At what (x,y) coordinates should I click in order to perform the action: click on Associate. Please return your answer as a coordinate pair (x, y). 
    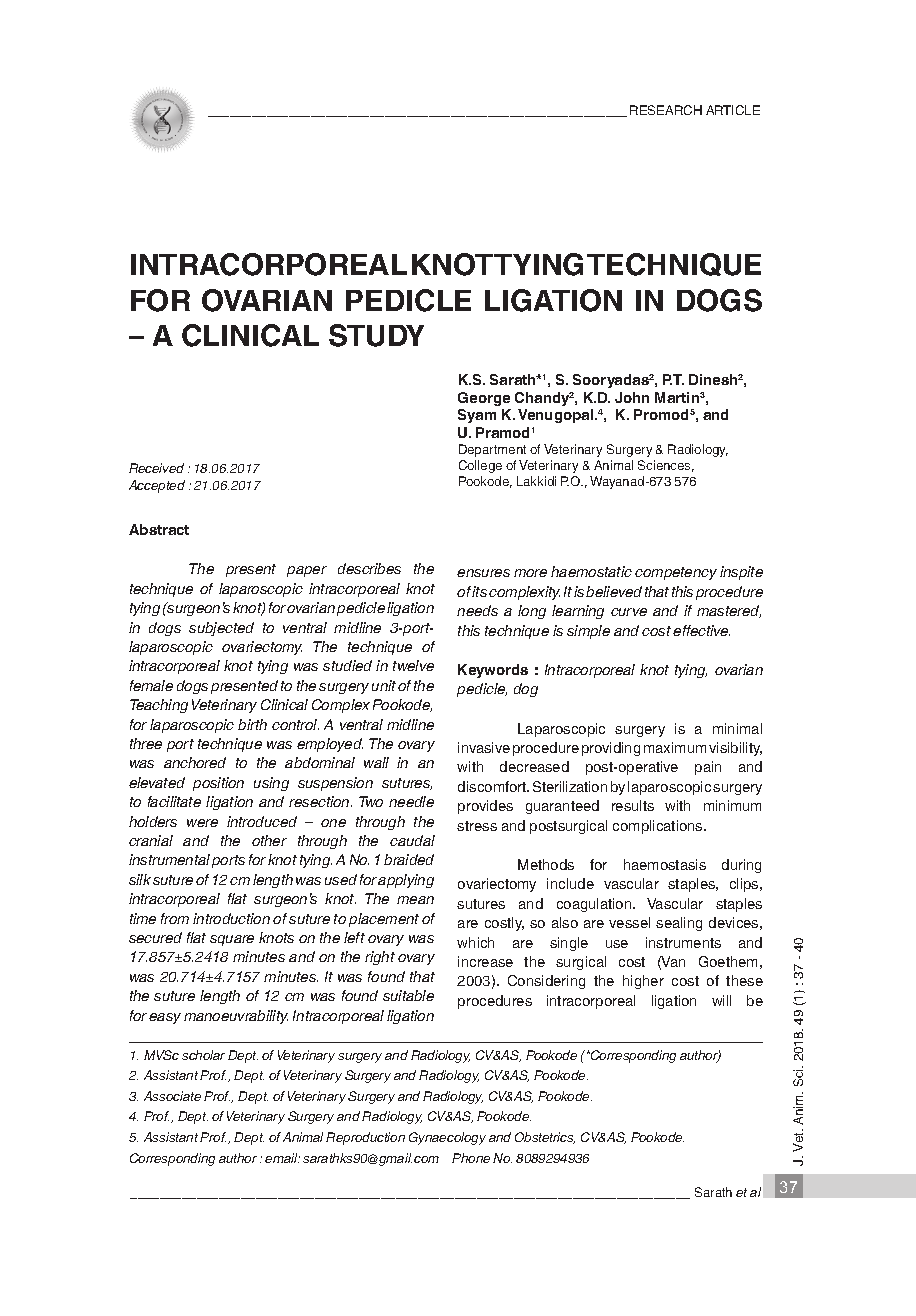
    Looking at the image, I should click on (172, 1096).
